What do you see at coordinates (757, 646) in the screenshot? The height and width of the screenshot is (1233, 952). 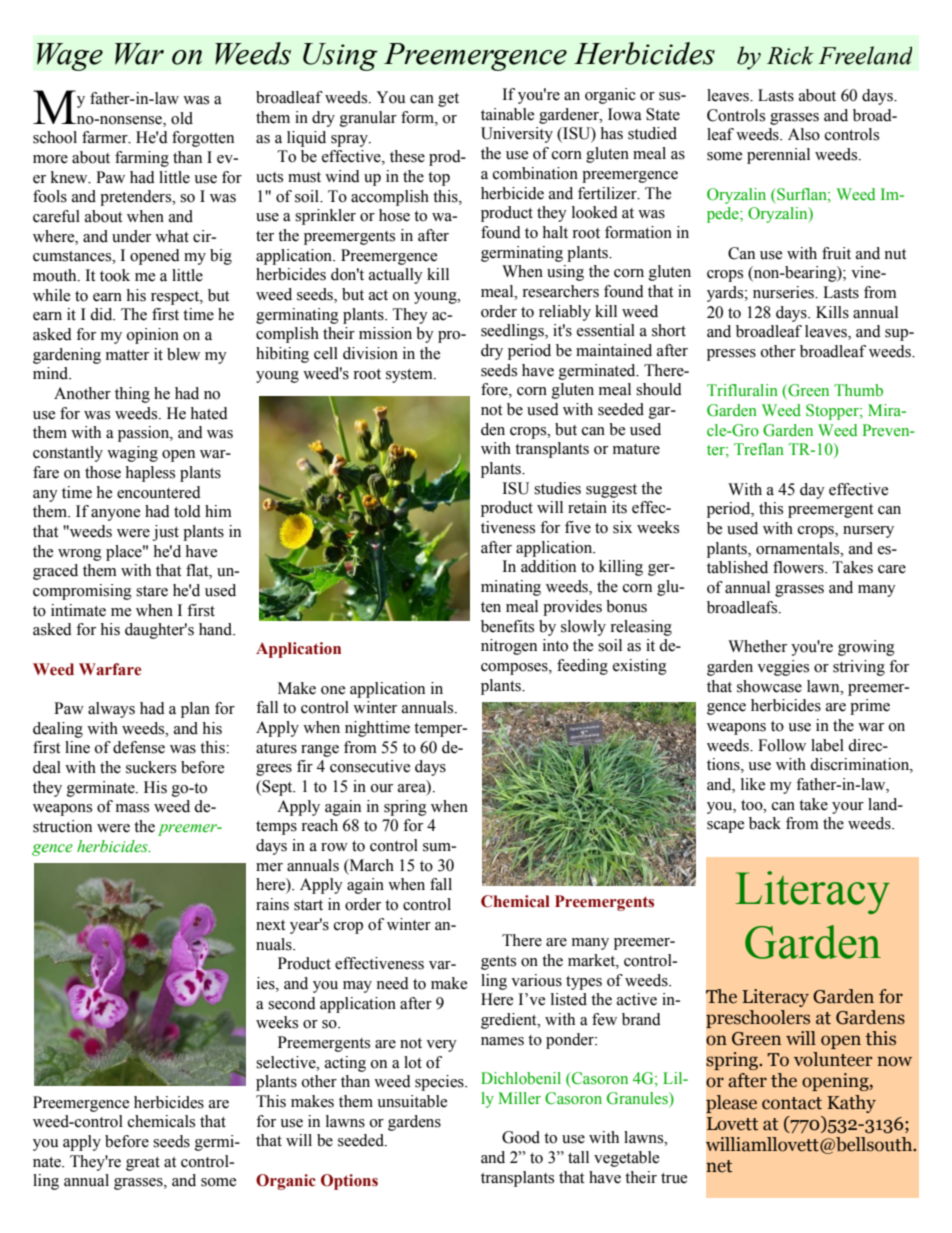 I see `Whether` at bounding box center [757, 646].
